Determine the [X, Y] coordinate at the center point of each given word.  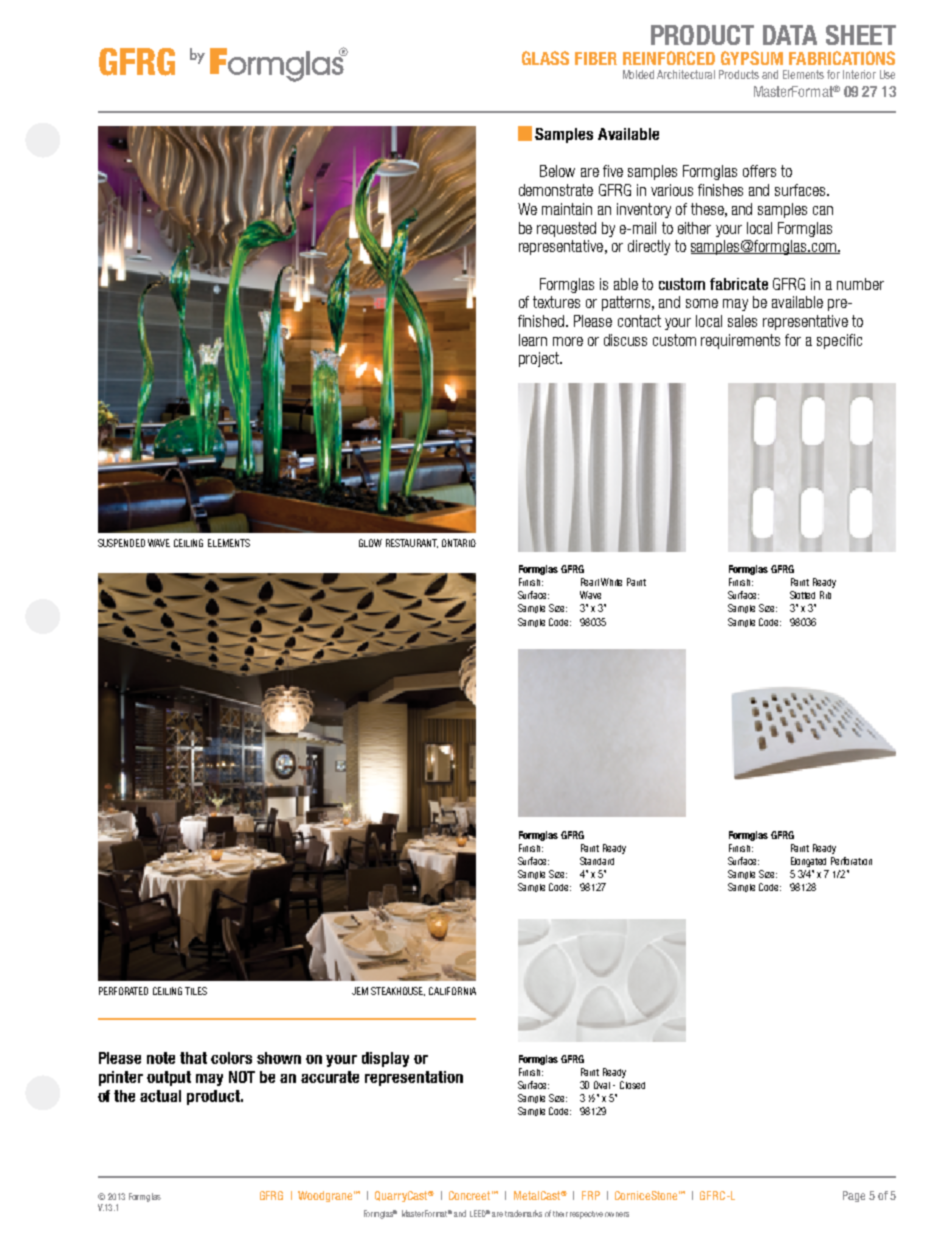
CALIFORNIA [452, 991]
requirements [740, 341]
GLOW [370, 543]
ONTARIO [459, 543]
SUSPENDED [121, 543]
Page [854, 1196]
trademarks [523, 1213]
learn [533, 340]
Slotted [802, 595]
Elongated [808, 862]
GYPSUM [752, 58]
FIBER [596, 58]
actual [160, 1096]
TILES [196, 991]
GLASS [545, 58]
